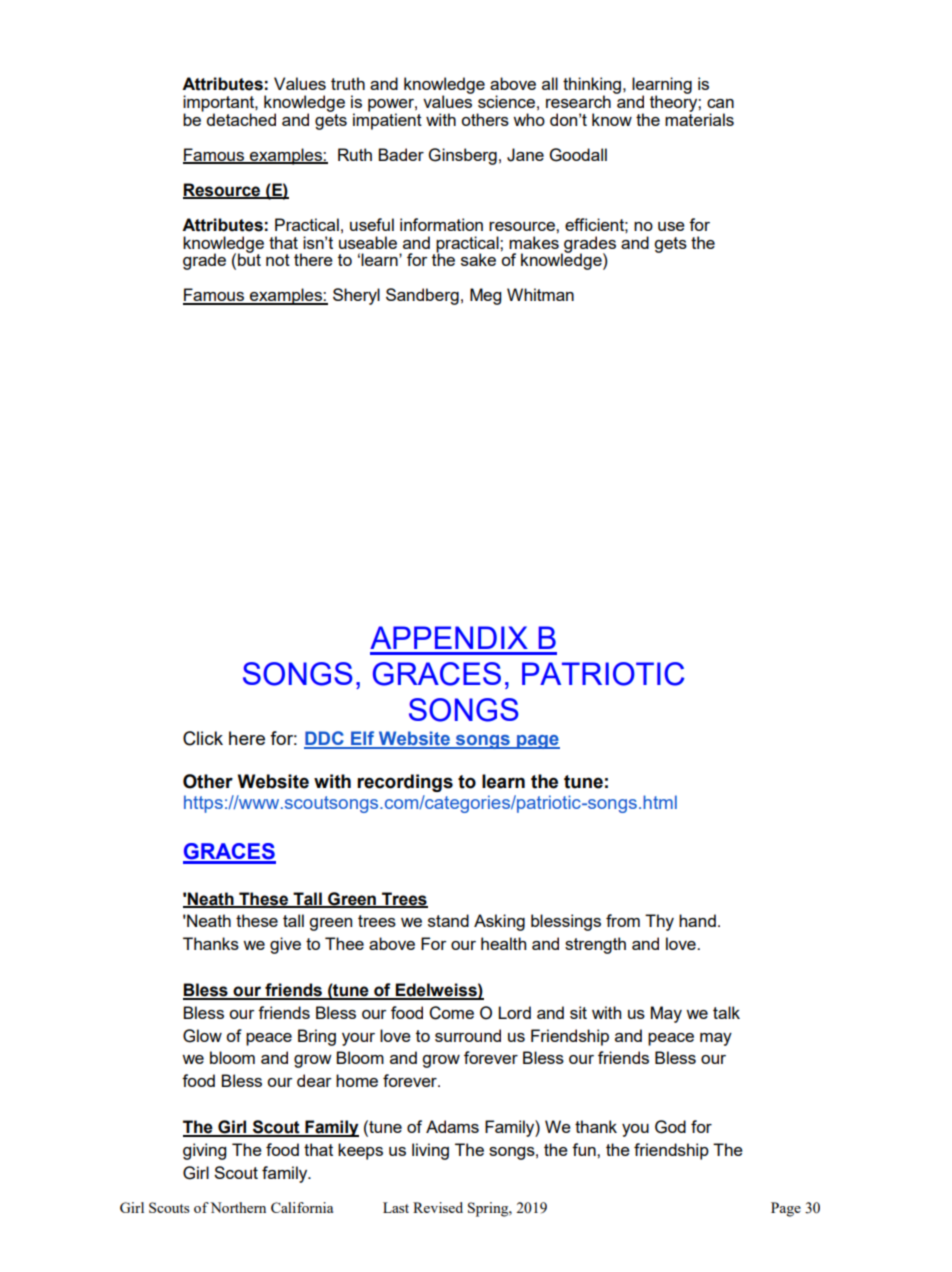  I want to click on Whitman, so click(540, 294).
